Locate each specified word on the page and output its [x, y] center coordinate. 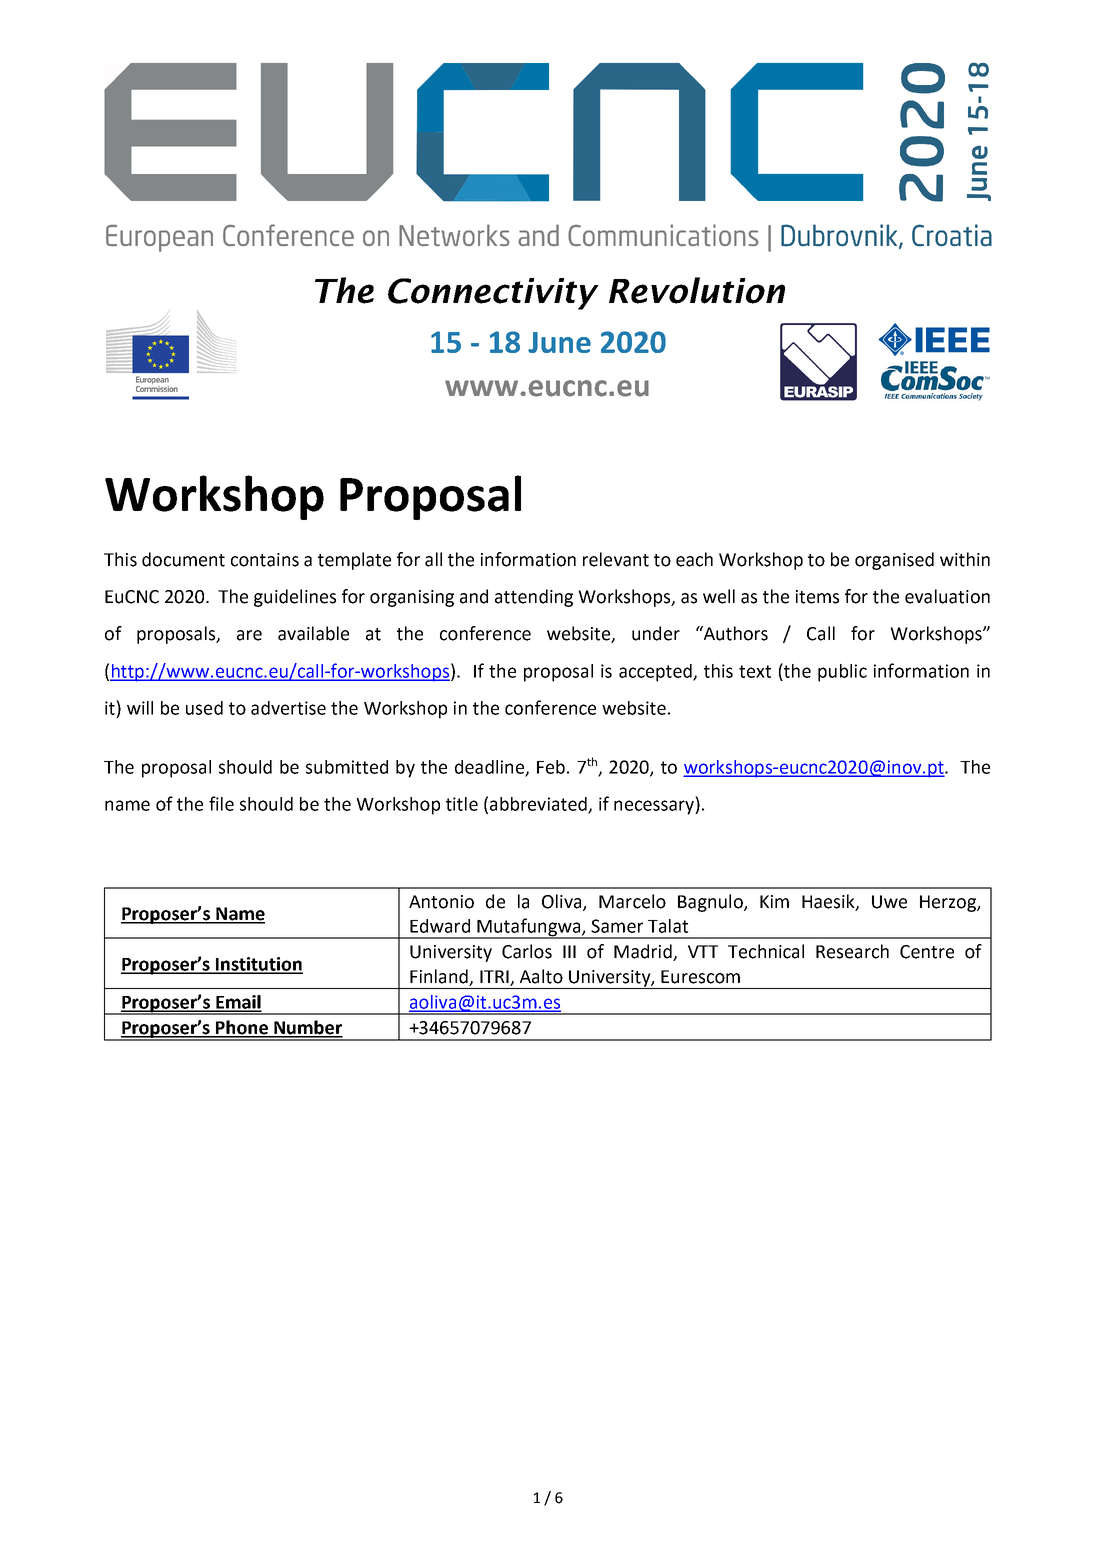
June [559, 342]
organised [894, 561]
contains [265, 560]
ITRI [494, 976]
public [842, 673]
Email [238, 1003]
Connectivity [493, 294]
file [221, 803]
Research [852, 951]
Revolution [697, 290]
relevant [616, 559]
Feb [551, 767]
